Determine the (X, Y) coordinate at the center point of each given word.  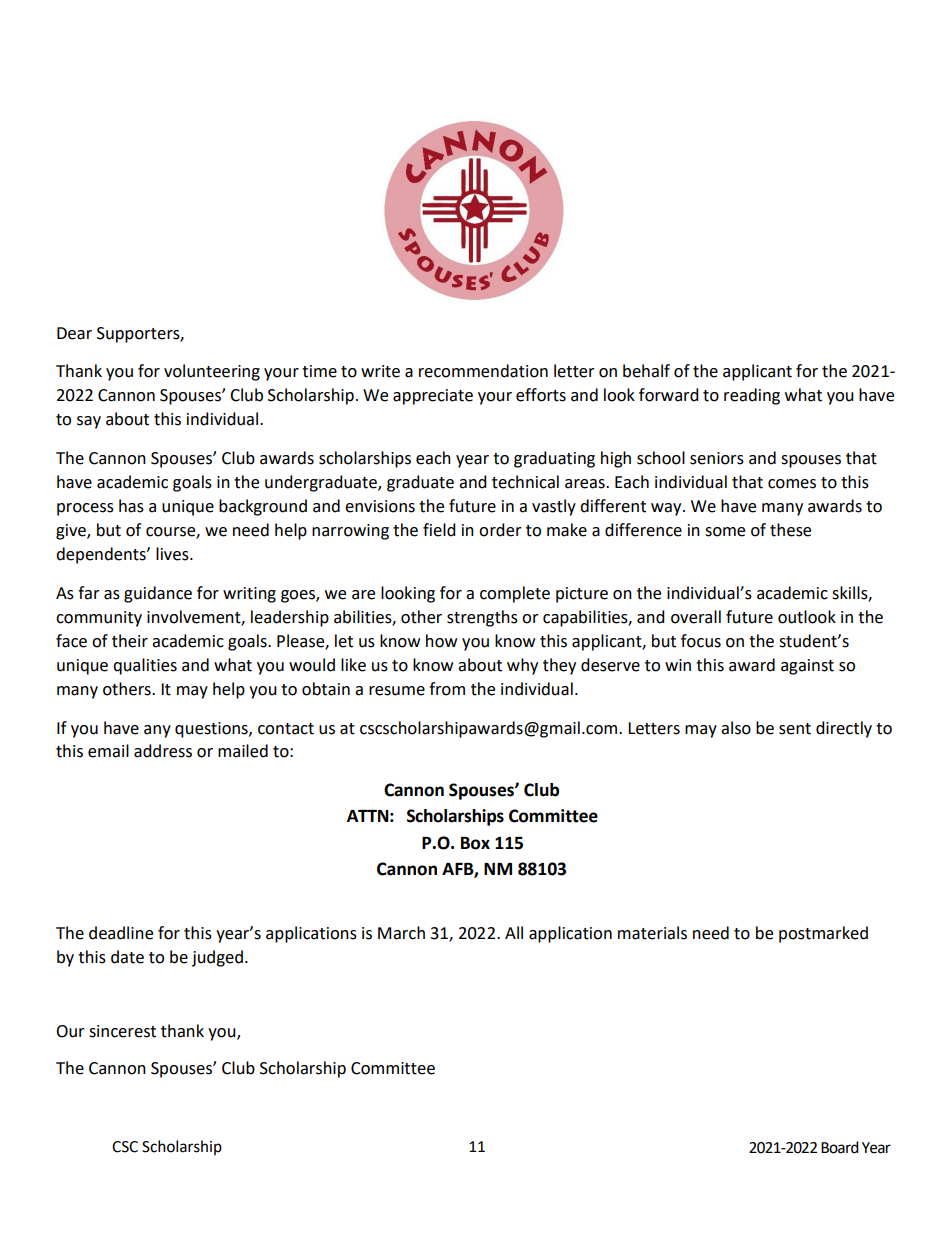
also (736, 728)
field (439, 530)
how (441, 641)
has (131, 506)
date (127, 957)
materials (652, 933)
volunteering (212, 372)
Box (475, 843)
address (163, 751)
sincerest (122, 1031)
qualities (145, 666)
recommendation (483, 371)
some (725, 532)
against (807, 667)
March (401, 933)
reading (752, 396)
